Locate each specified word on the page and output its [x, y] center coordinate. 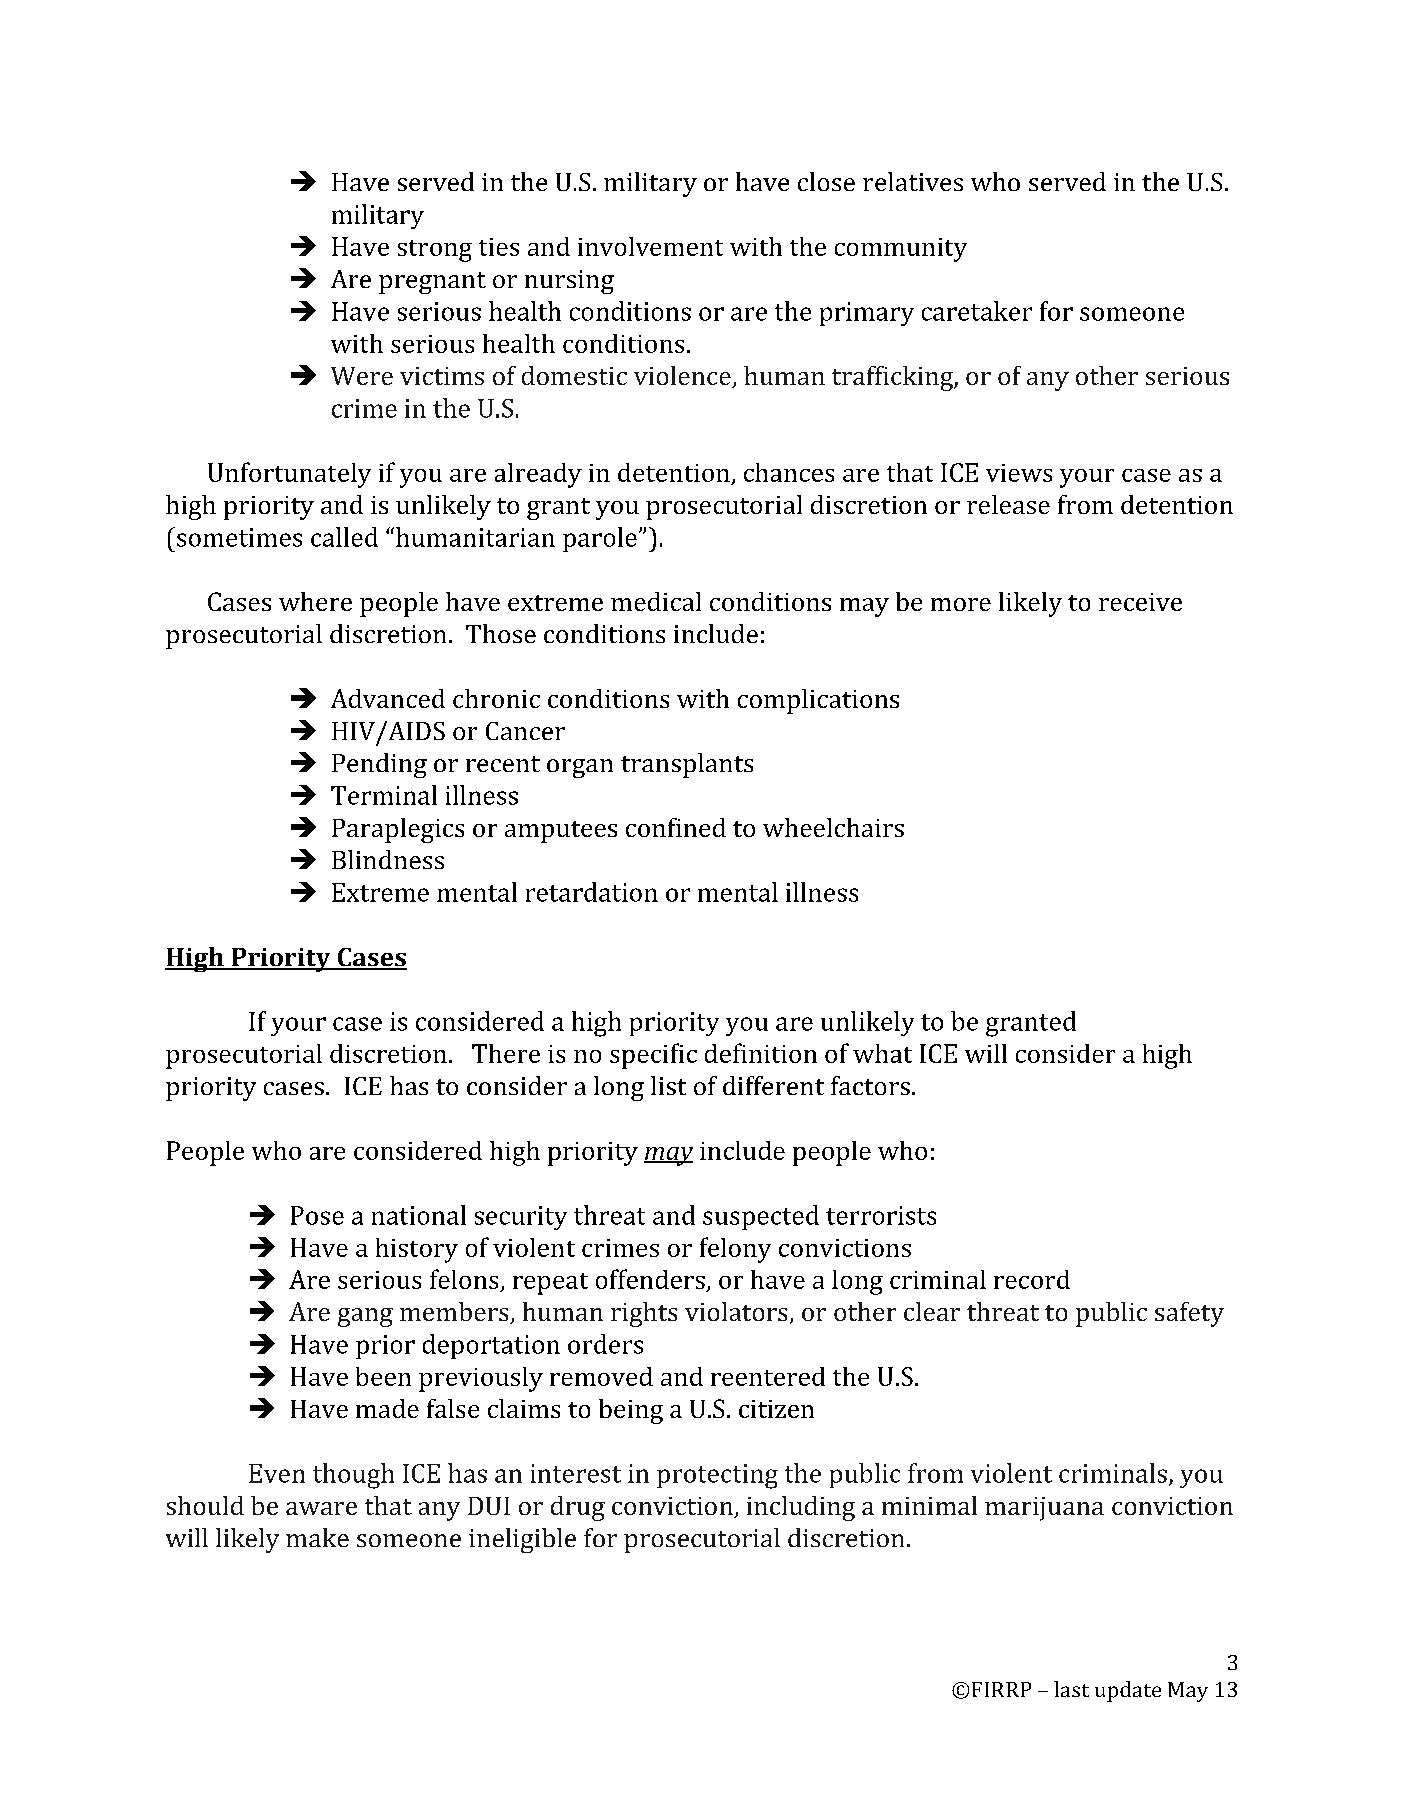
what [882, 1053]
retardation [592, 892]
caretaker [977, 311]
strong [435, 251]
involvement [650, 246]
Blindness [388, 859]
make [317, 1537]
